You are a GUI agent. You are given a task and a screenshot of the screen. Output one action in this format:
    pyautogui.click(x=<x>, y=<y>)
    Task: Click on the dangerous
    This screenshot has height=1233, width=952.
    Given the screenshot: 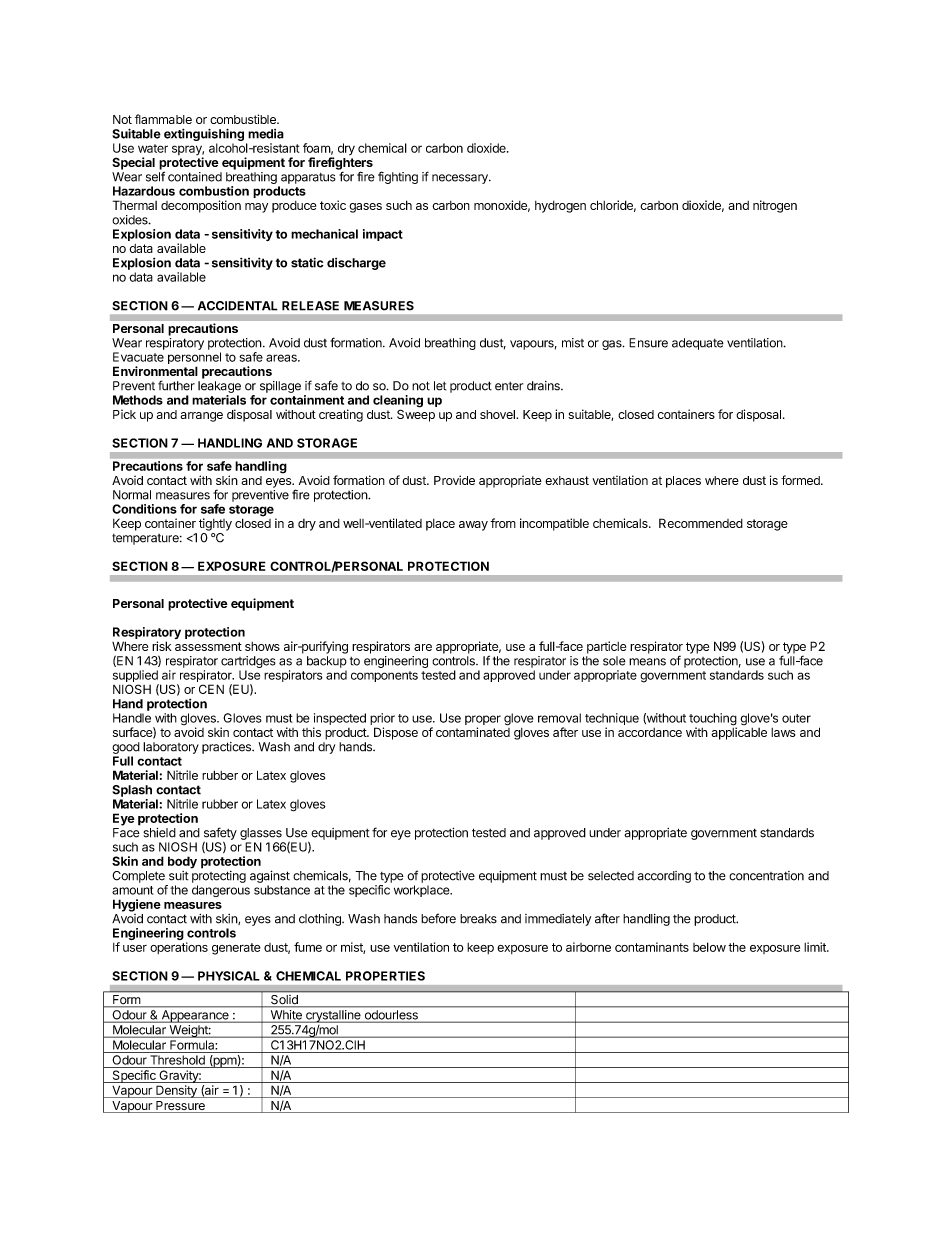 What is the action you would take?
    pyautogui.click(x=221, y=891)
